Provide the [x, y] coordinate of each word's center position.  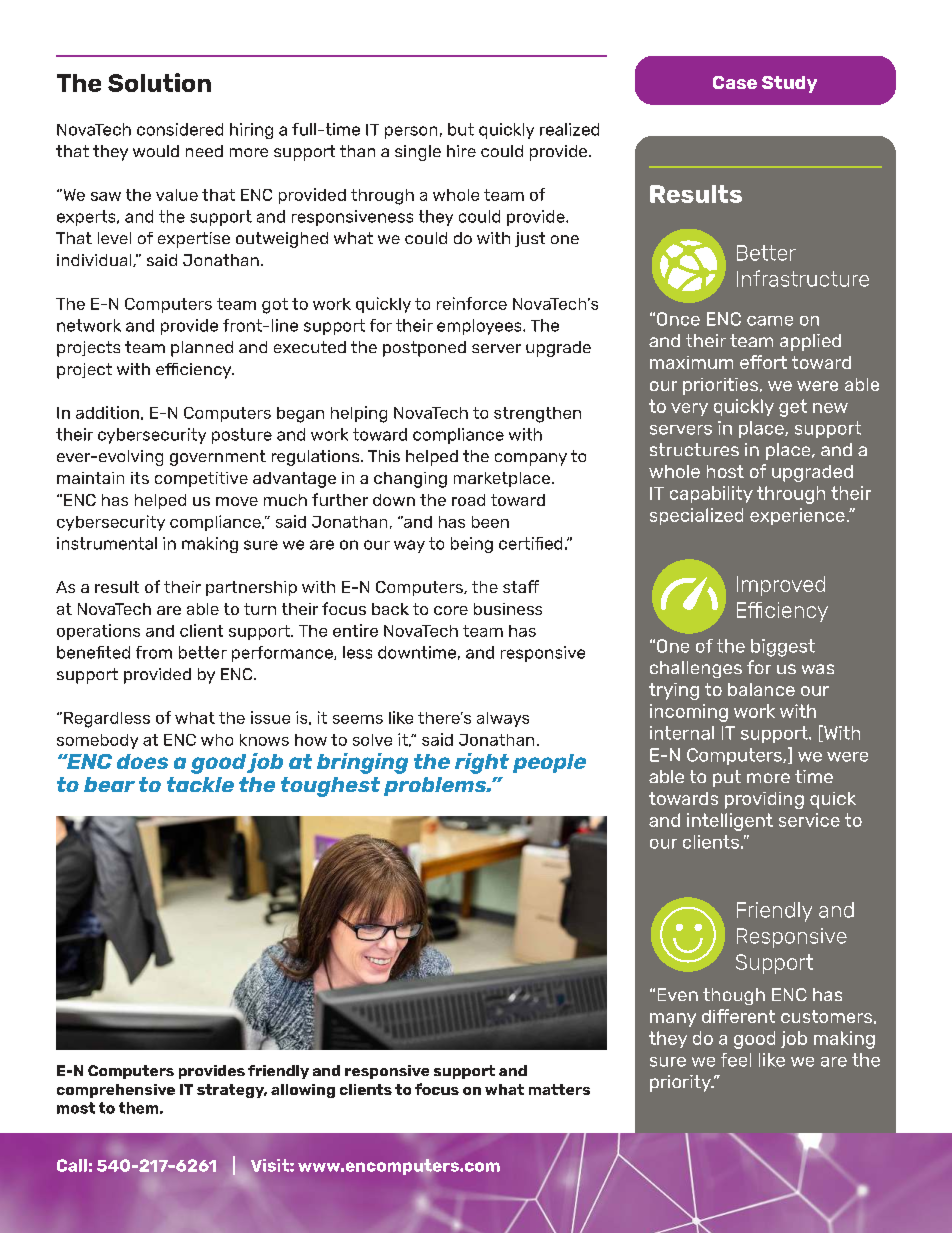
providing [764, 800]
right [482, 763]
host [725, 471]
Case [735, 82]
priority [681, 1083]
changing [410, 480]
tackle [200, 784]
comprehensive [116, 1091]
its [140, 478]
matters [559, 1089]
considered [180, 129]
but [461, 129]
